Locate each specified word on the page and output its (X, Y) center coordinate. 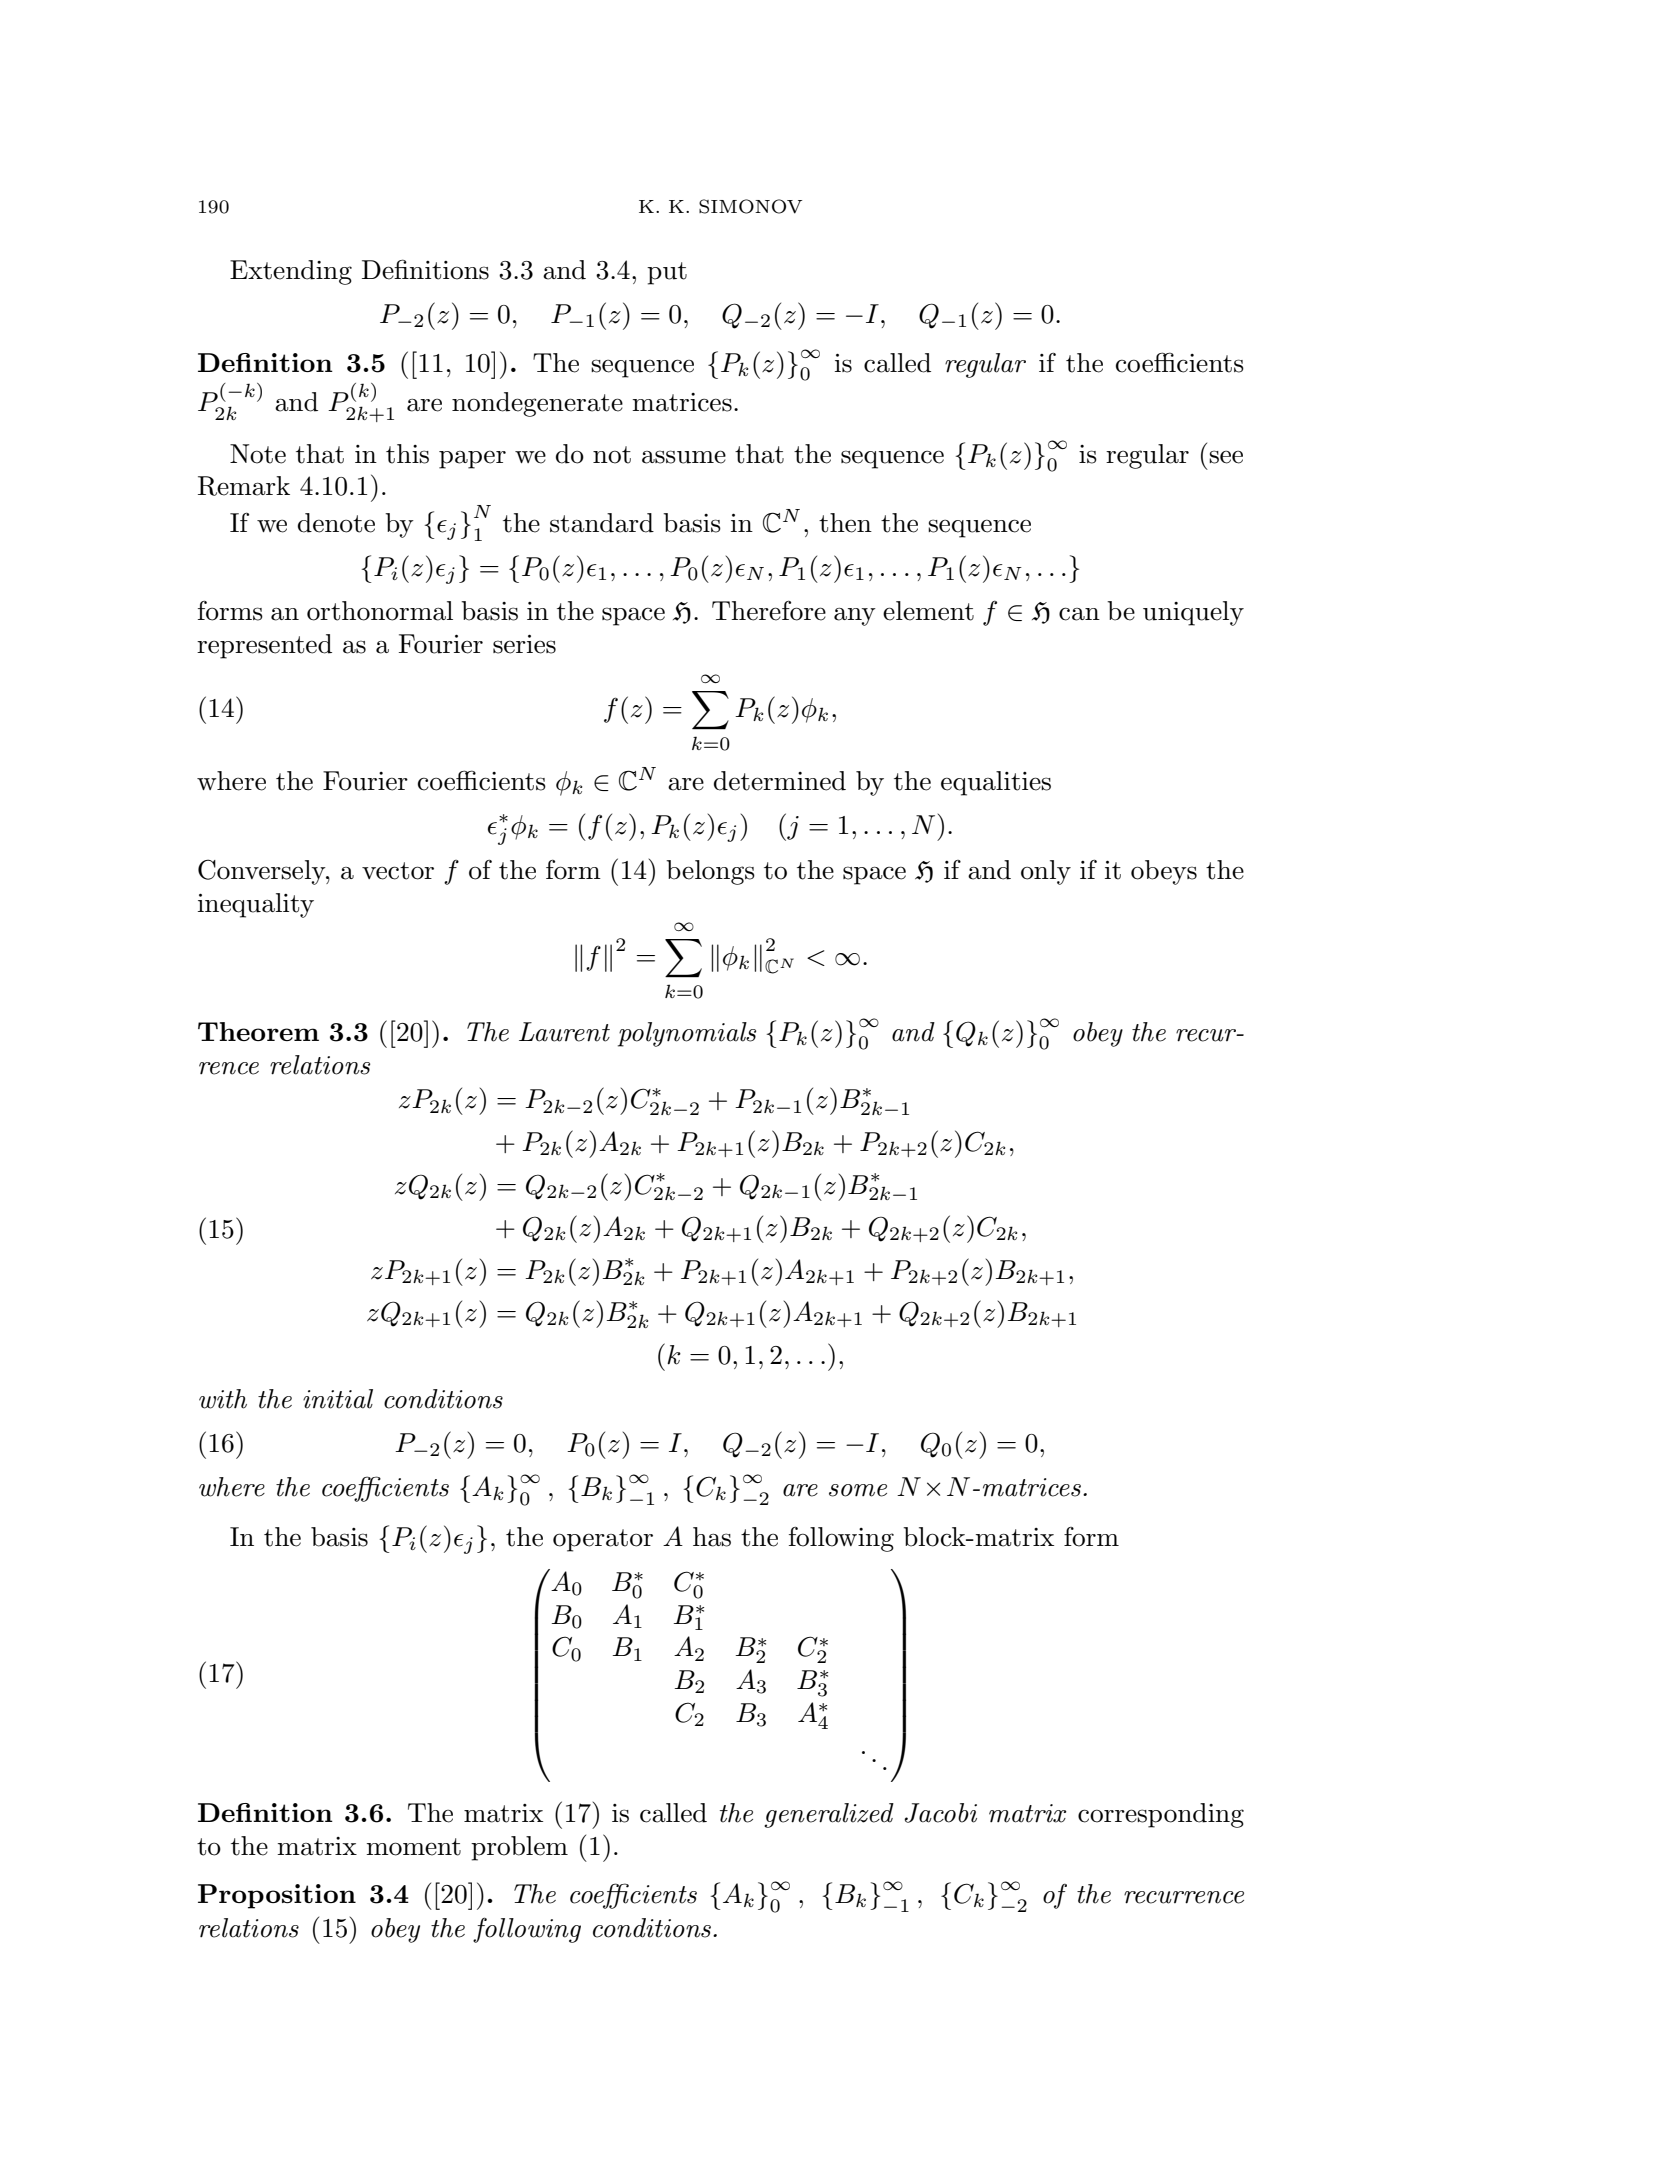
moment (413, 1847)
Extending (291, 272)
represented (264, 646)
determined (780, 781)
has (712, 1537)
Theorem (258, 1031)
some (858, 1490)
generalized (829, 1815)
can (1079, 614)
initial (338, 1399)
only (1046, 872)
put (667, 273)
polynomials (687, 1034)
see (1226, 457)
